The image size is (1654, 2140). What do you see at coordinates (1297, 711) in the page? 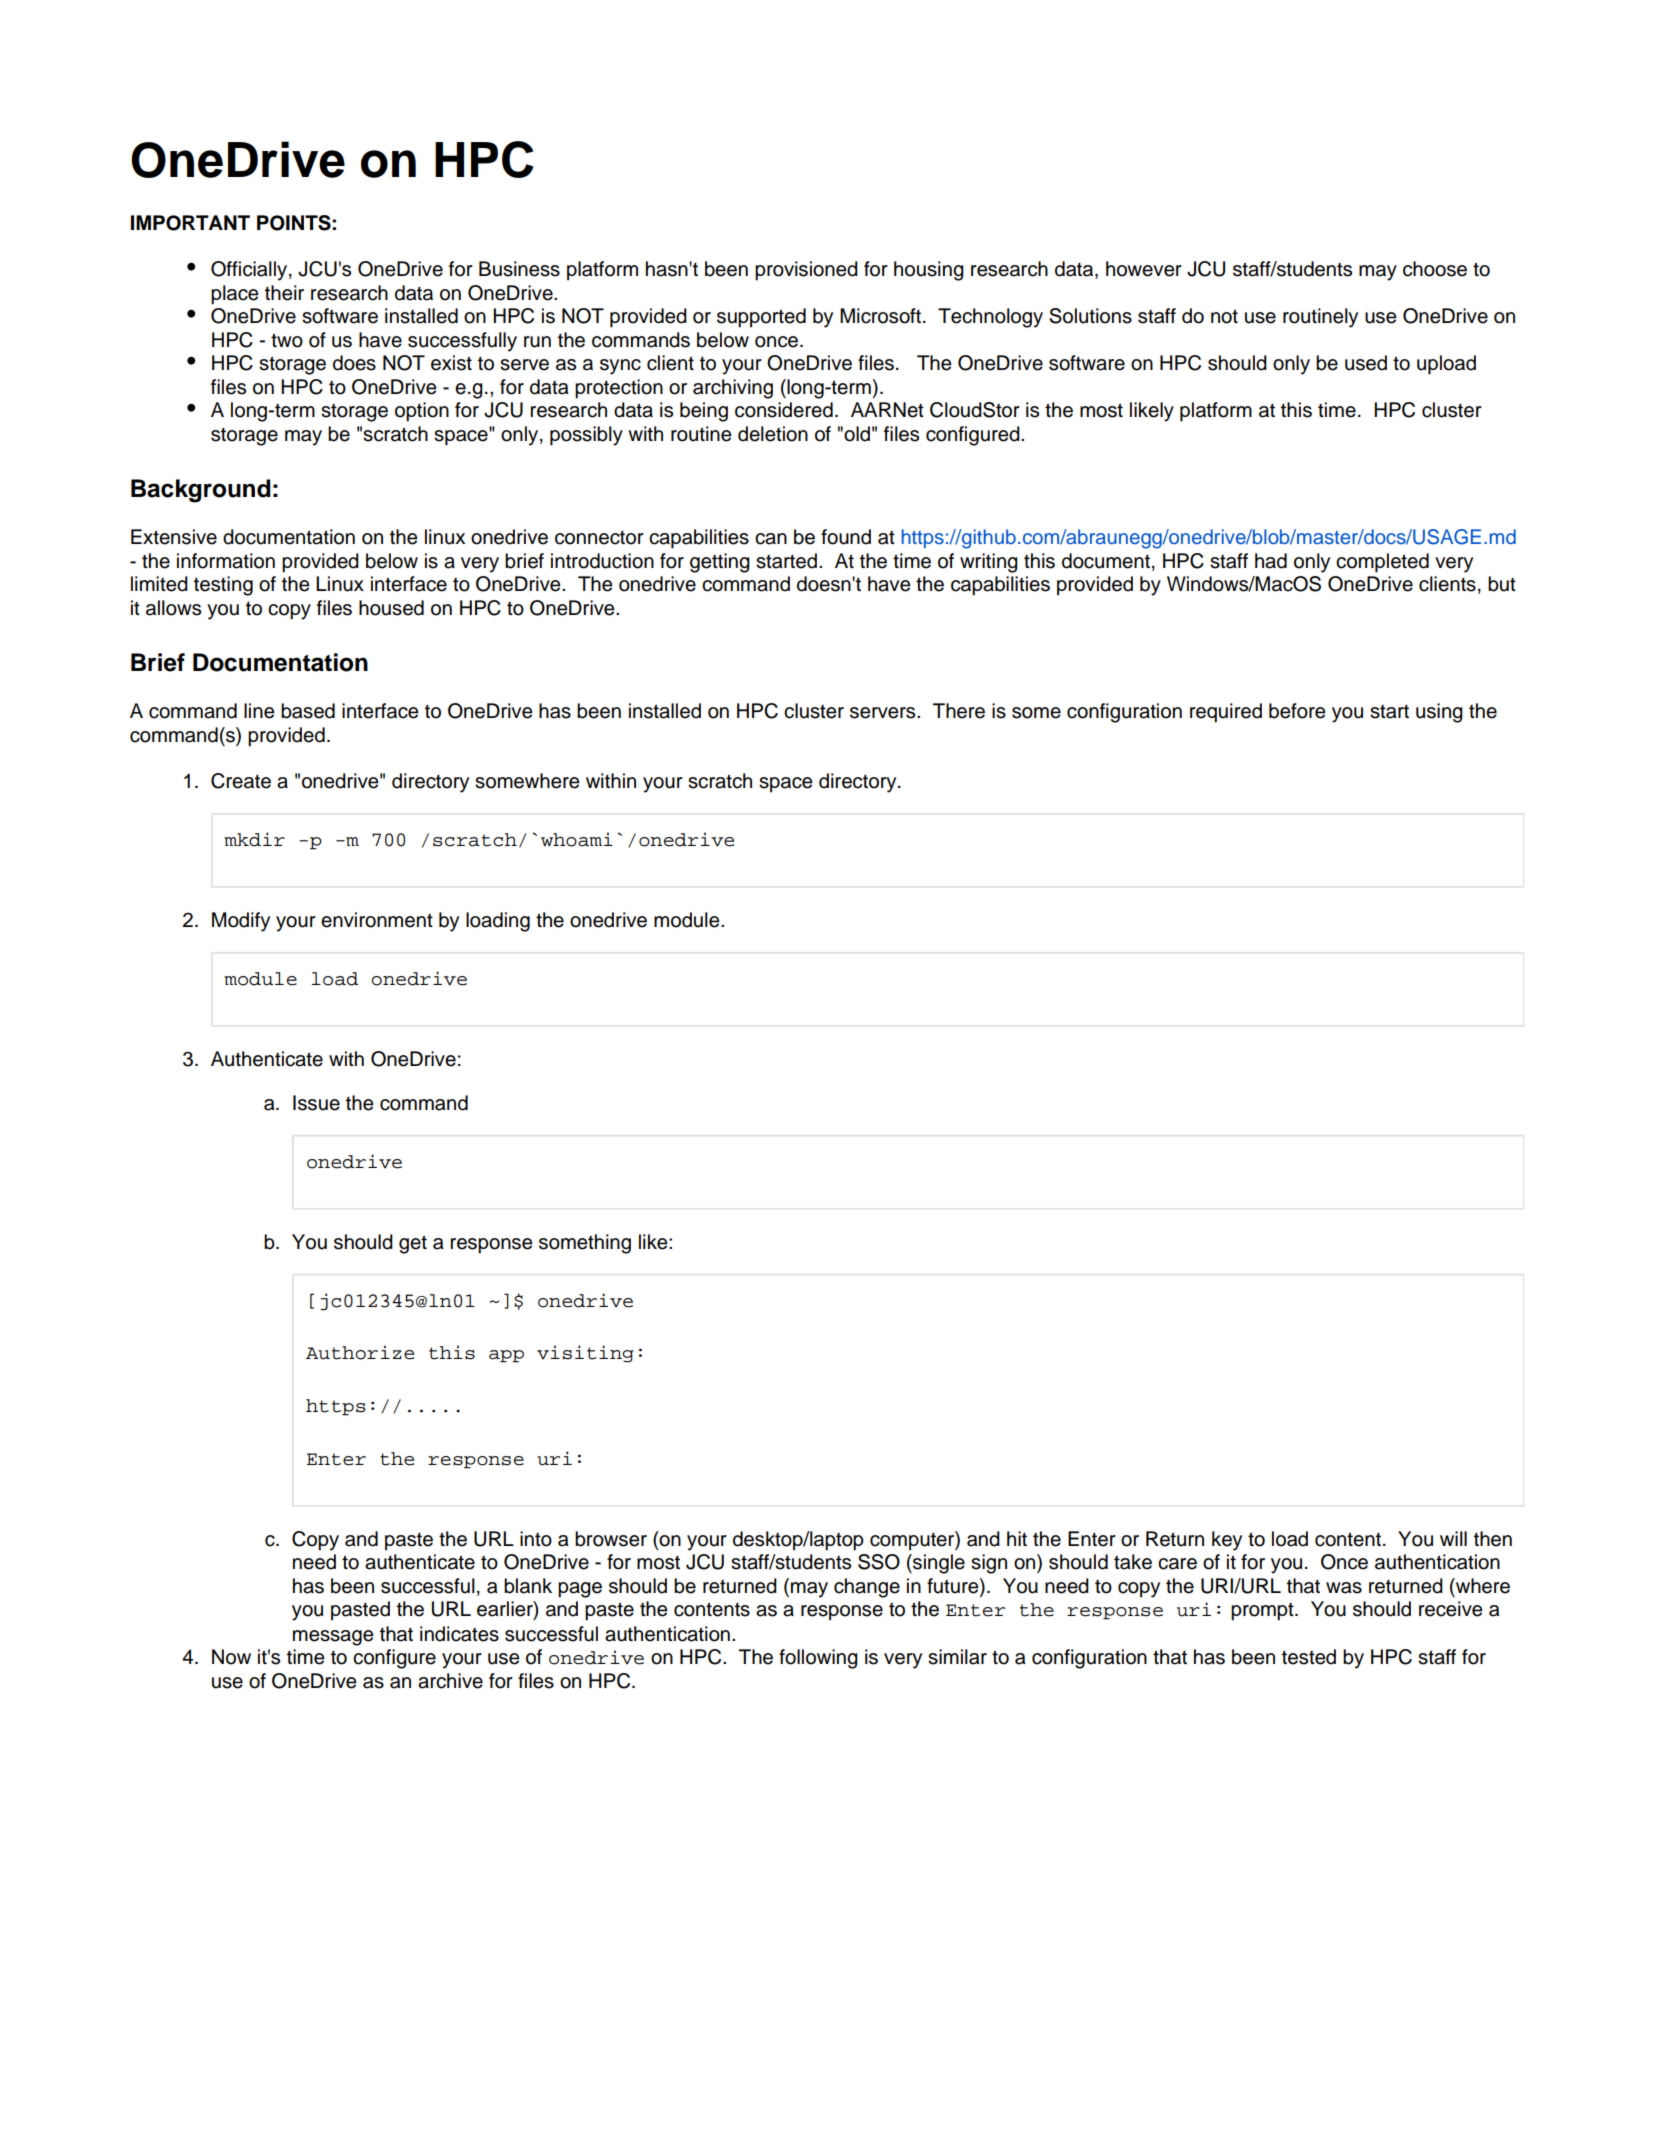
I see `before` at bounding box center [1297, 711].
